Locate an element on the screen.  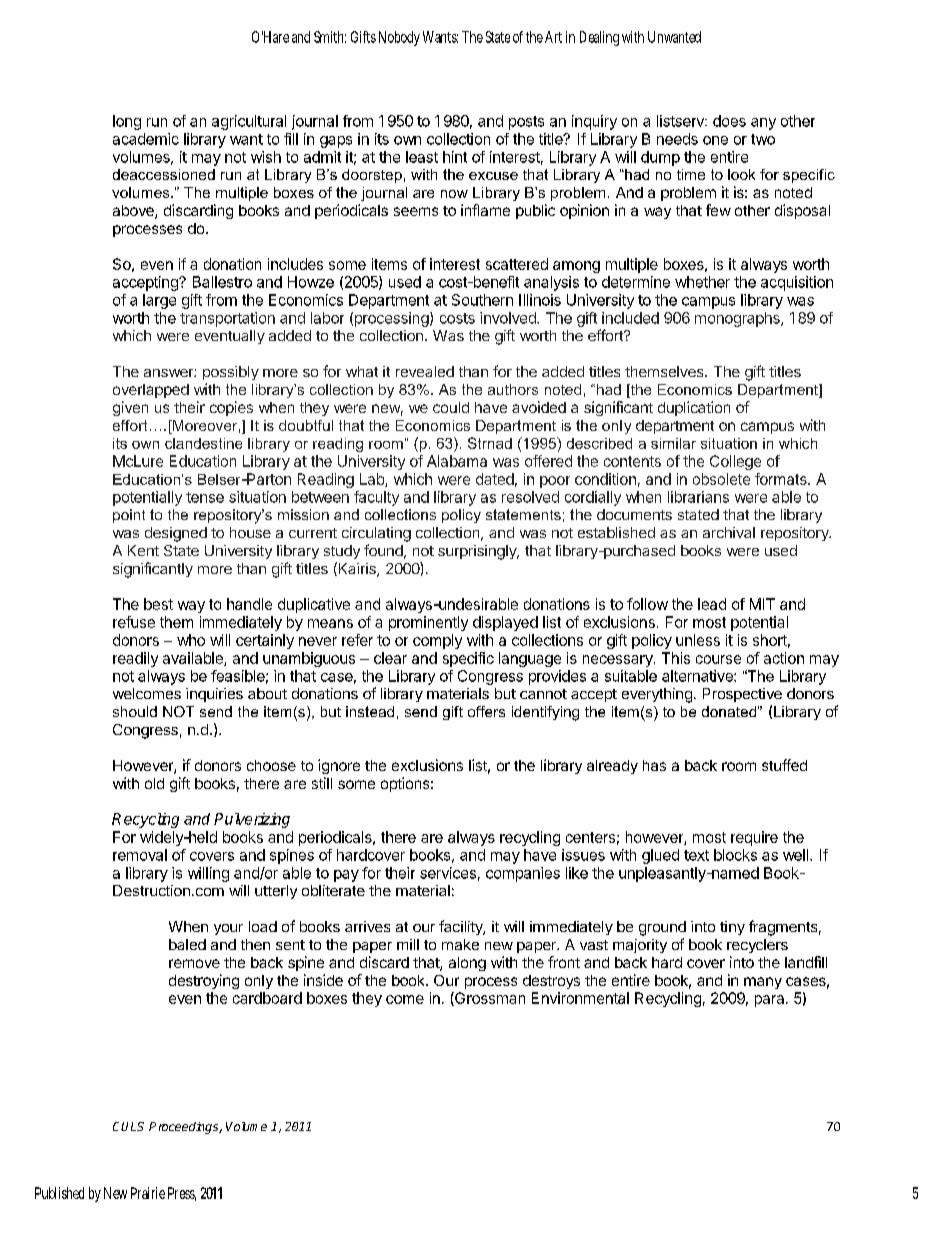
Nobody is located at coordinates (399, 38).
